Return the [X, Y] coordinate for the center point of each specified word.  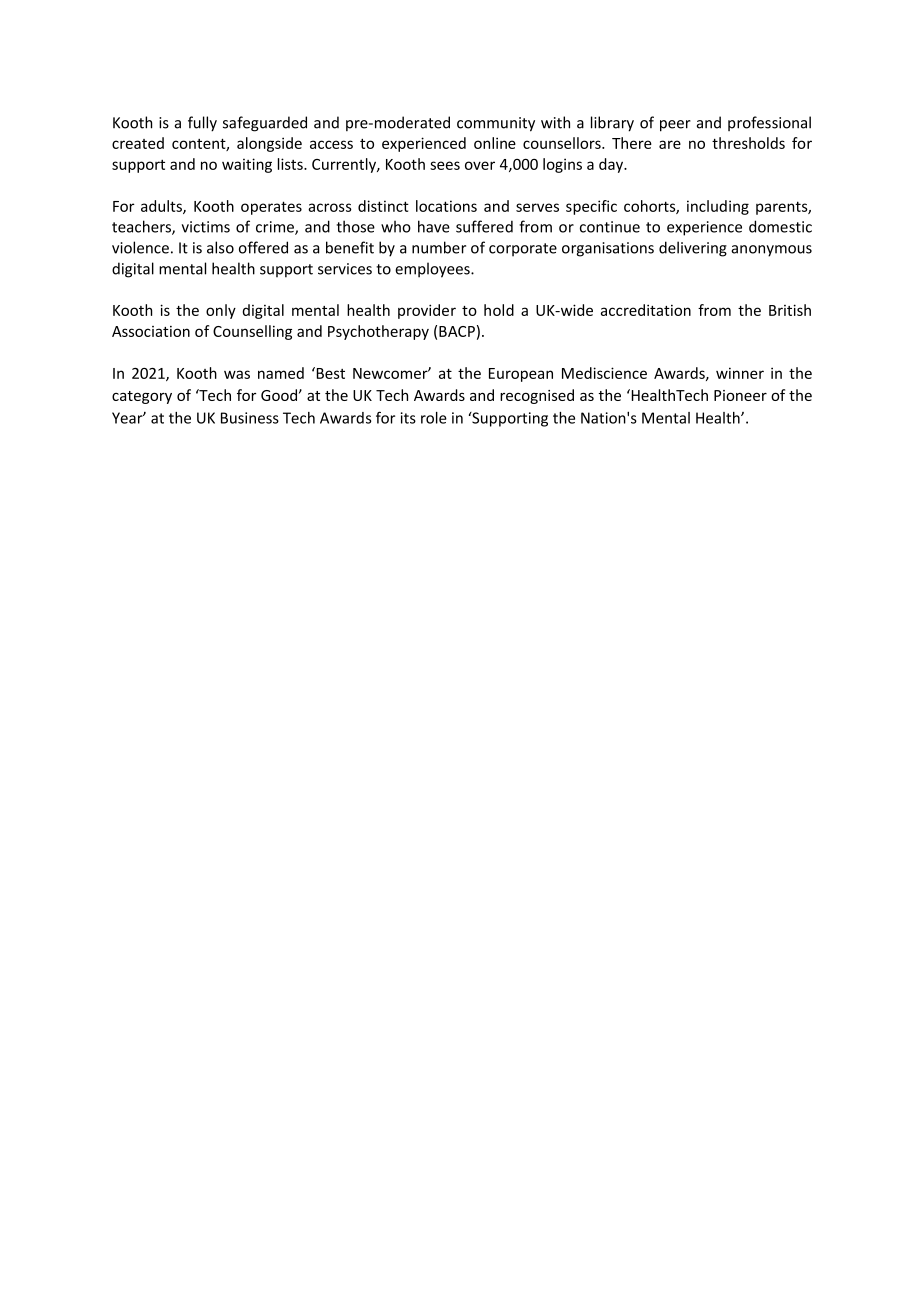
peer [675, 126]
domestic [780, 226]
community [496, 124]
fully [202, 124]
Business [250, 418]
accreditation [646, 310]
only [221, 311]
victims [206, 227]
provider [427, 311]
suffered [484, 226]
